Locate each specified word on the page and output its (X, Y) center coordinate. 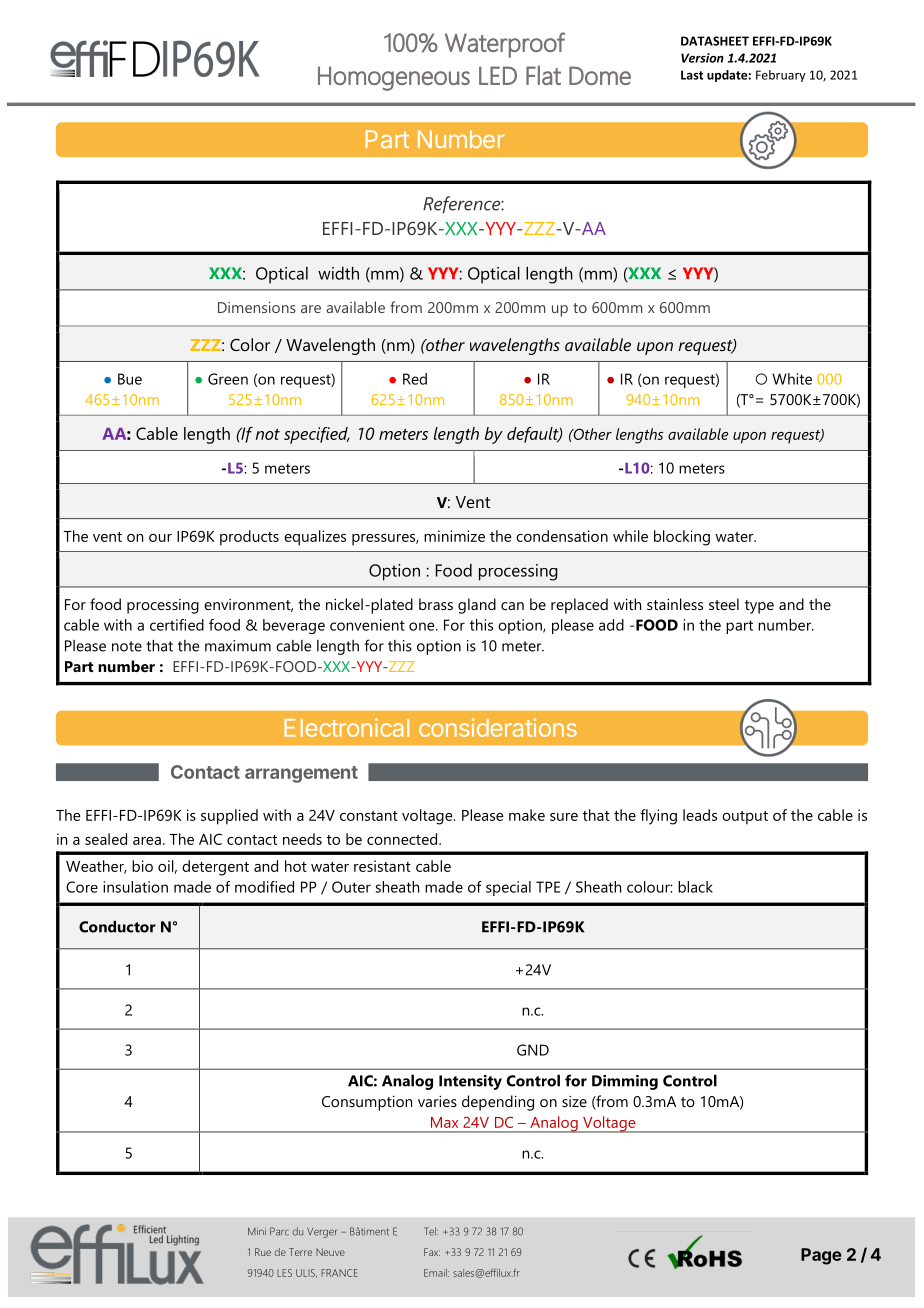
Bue (130, 379)
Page (821, 1256)
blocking (682, 538)
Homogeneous (394, 78)
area (147, 841)
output (745, 818)
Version (702, 58)
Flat (543, 75)
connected (403, 839)
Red (415, 379)
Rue (263, 1252)
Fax (432, 1252)
